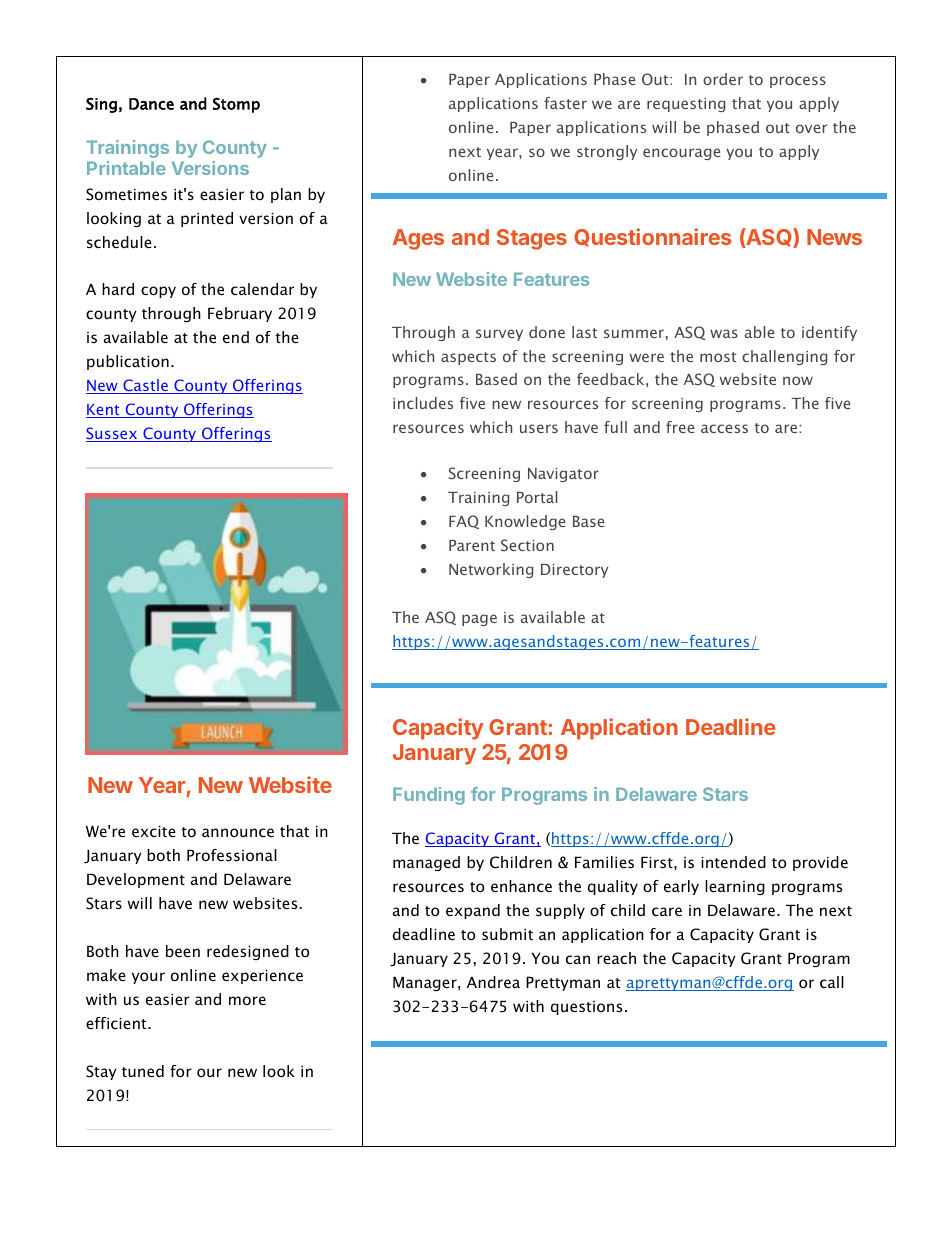 The image size is (952, 1233). Describe the element at coordinates (240, 314) in the screenshot. I see `February` at that location.
